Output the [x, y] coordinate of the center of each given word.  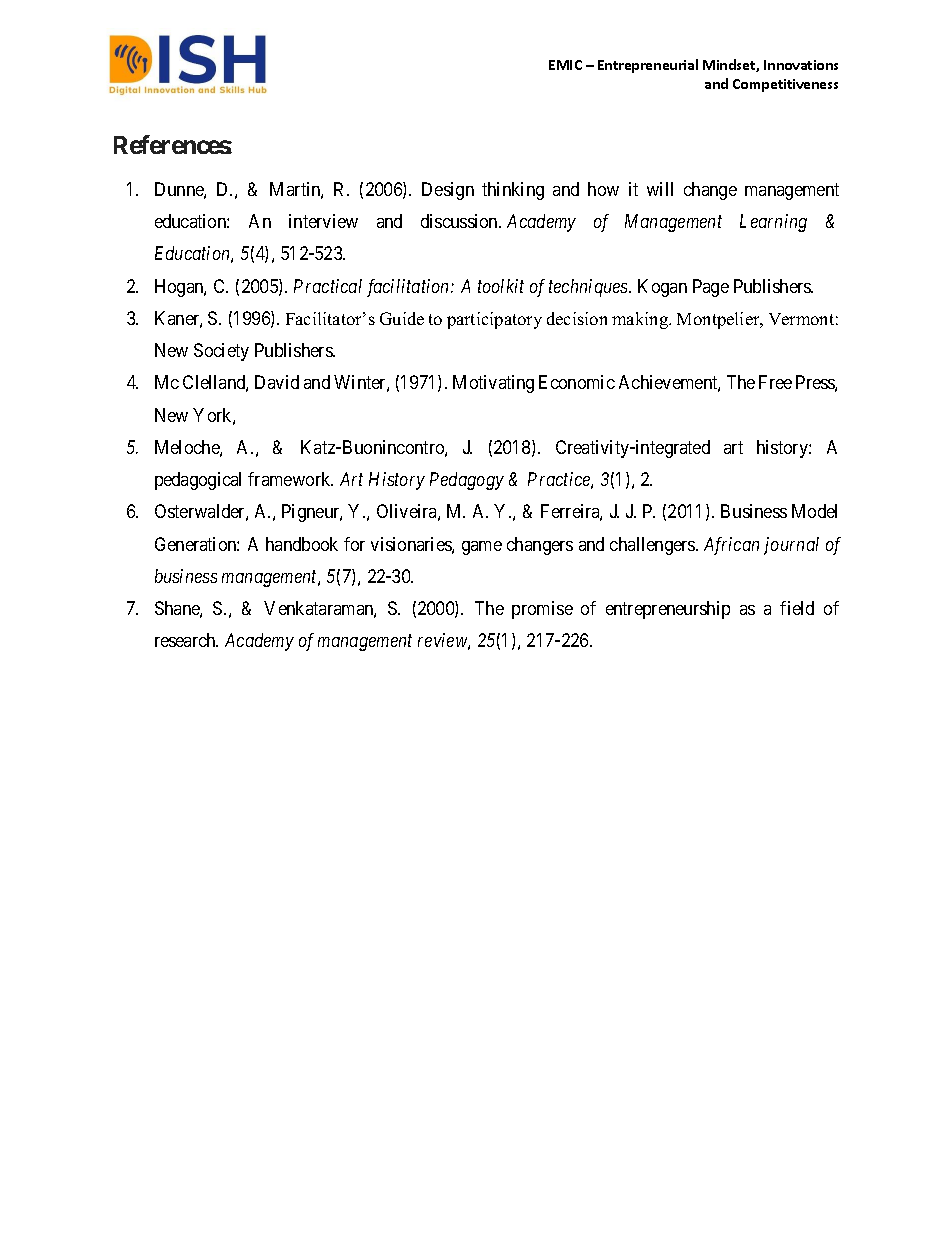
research [186, 640]
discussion [460, 221]
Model [814, 511]
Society [221, 352]
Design [448, 191]
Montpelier [719, 320]
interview [323, 221]
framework [290, 479]
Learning [773, 223]
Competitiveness [785, 85]
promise [542, 610]
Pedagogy [467, 481]
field [797, 608]
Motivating [493, 384]
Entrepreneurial [648, 66]
